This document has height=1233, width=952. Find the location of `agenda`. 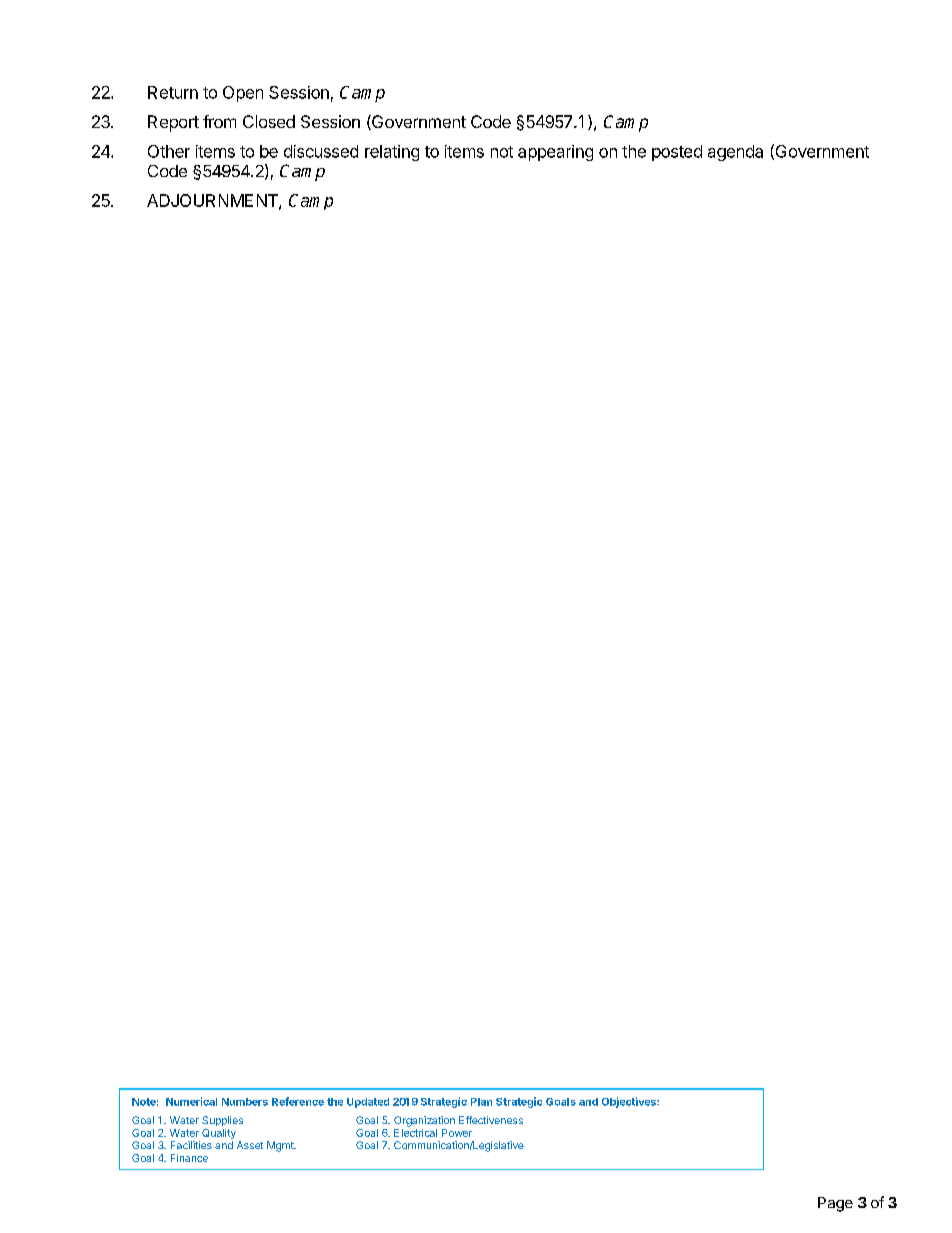

agenda is located at coordinates (735, 153).
